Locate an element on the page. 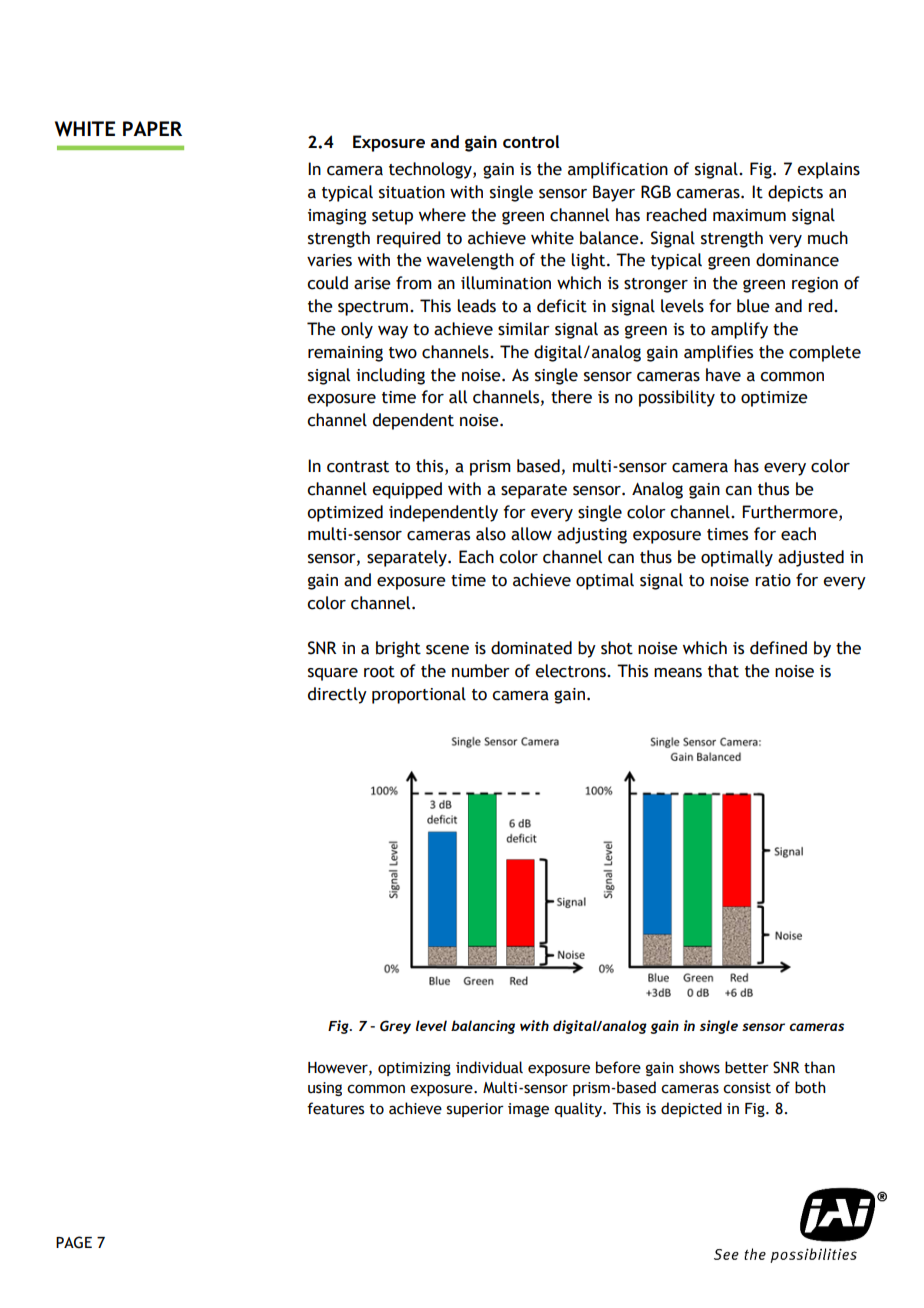 The image size is (924, 1308). technology is located at coordinates (431, 170).
